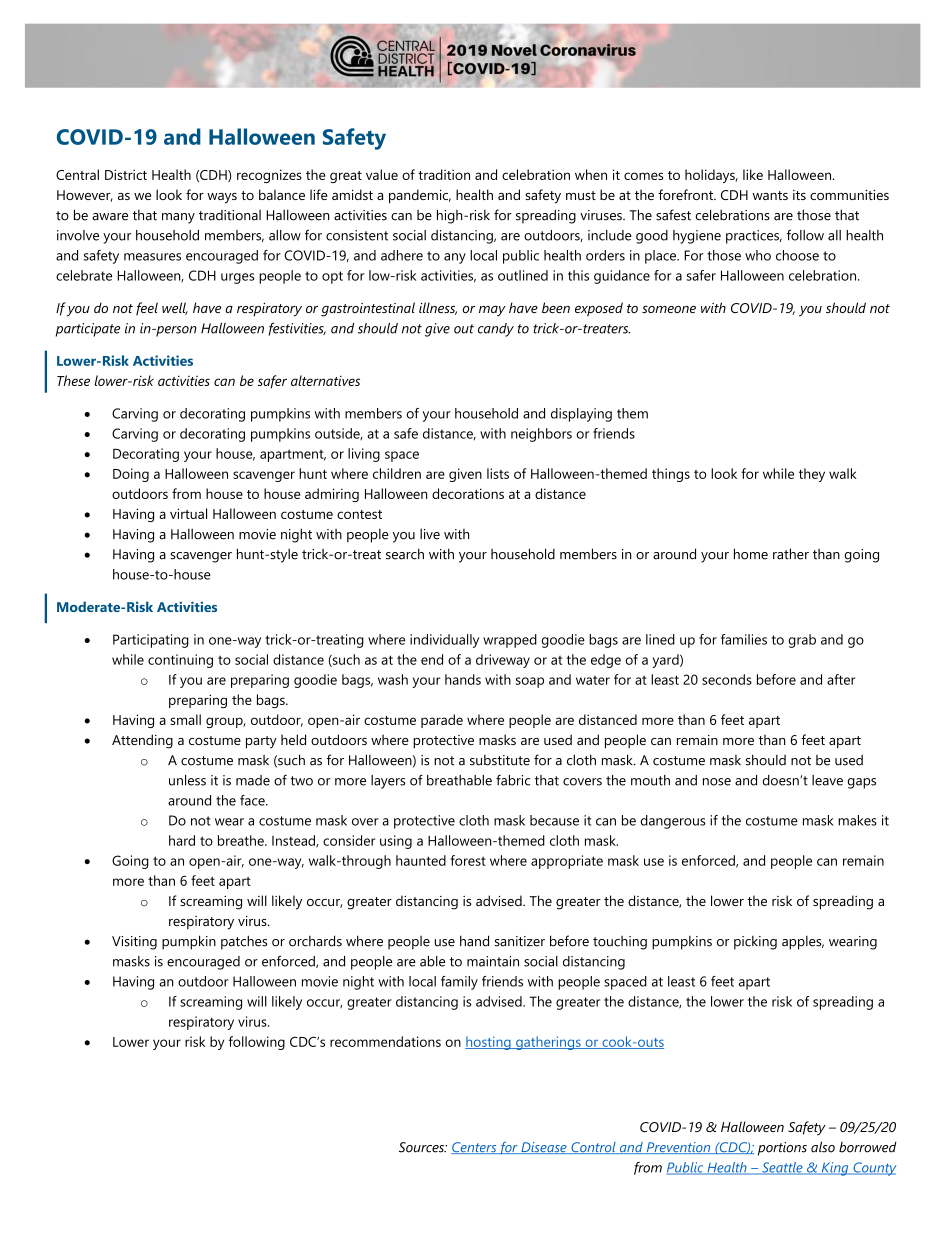  What do you see at coordinates (110, 217) in the image?
I see `aware` at bounding box center [110, 217].
